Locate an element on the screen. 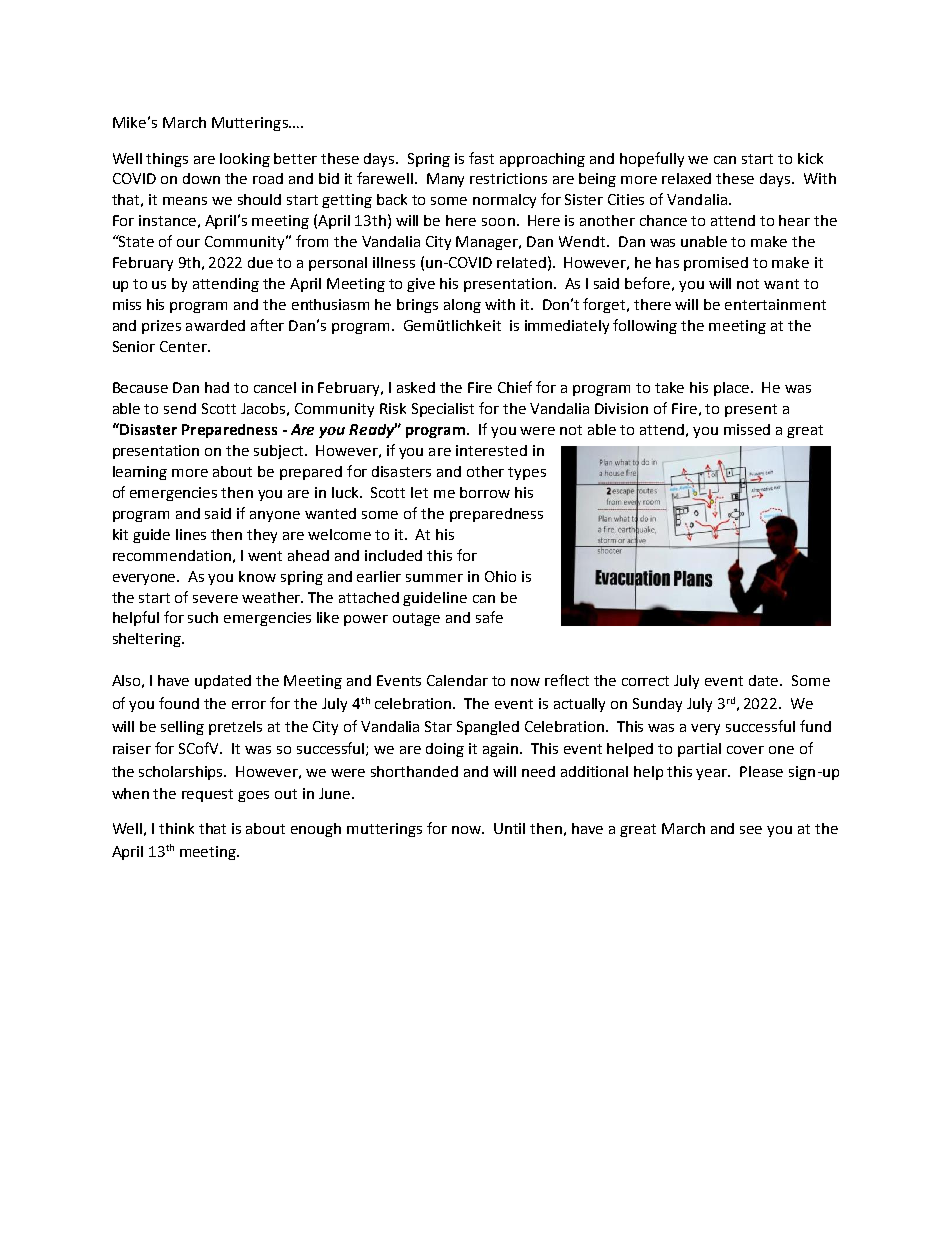  Many is located at coordinates (445, 180).
